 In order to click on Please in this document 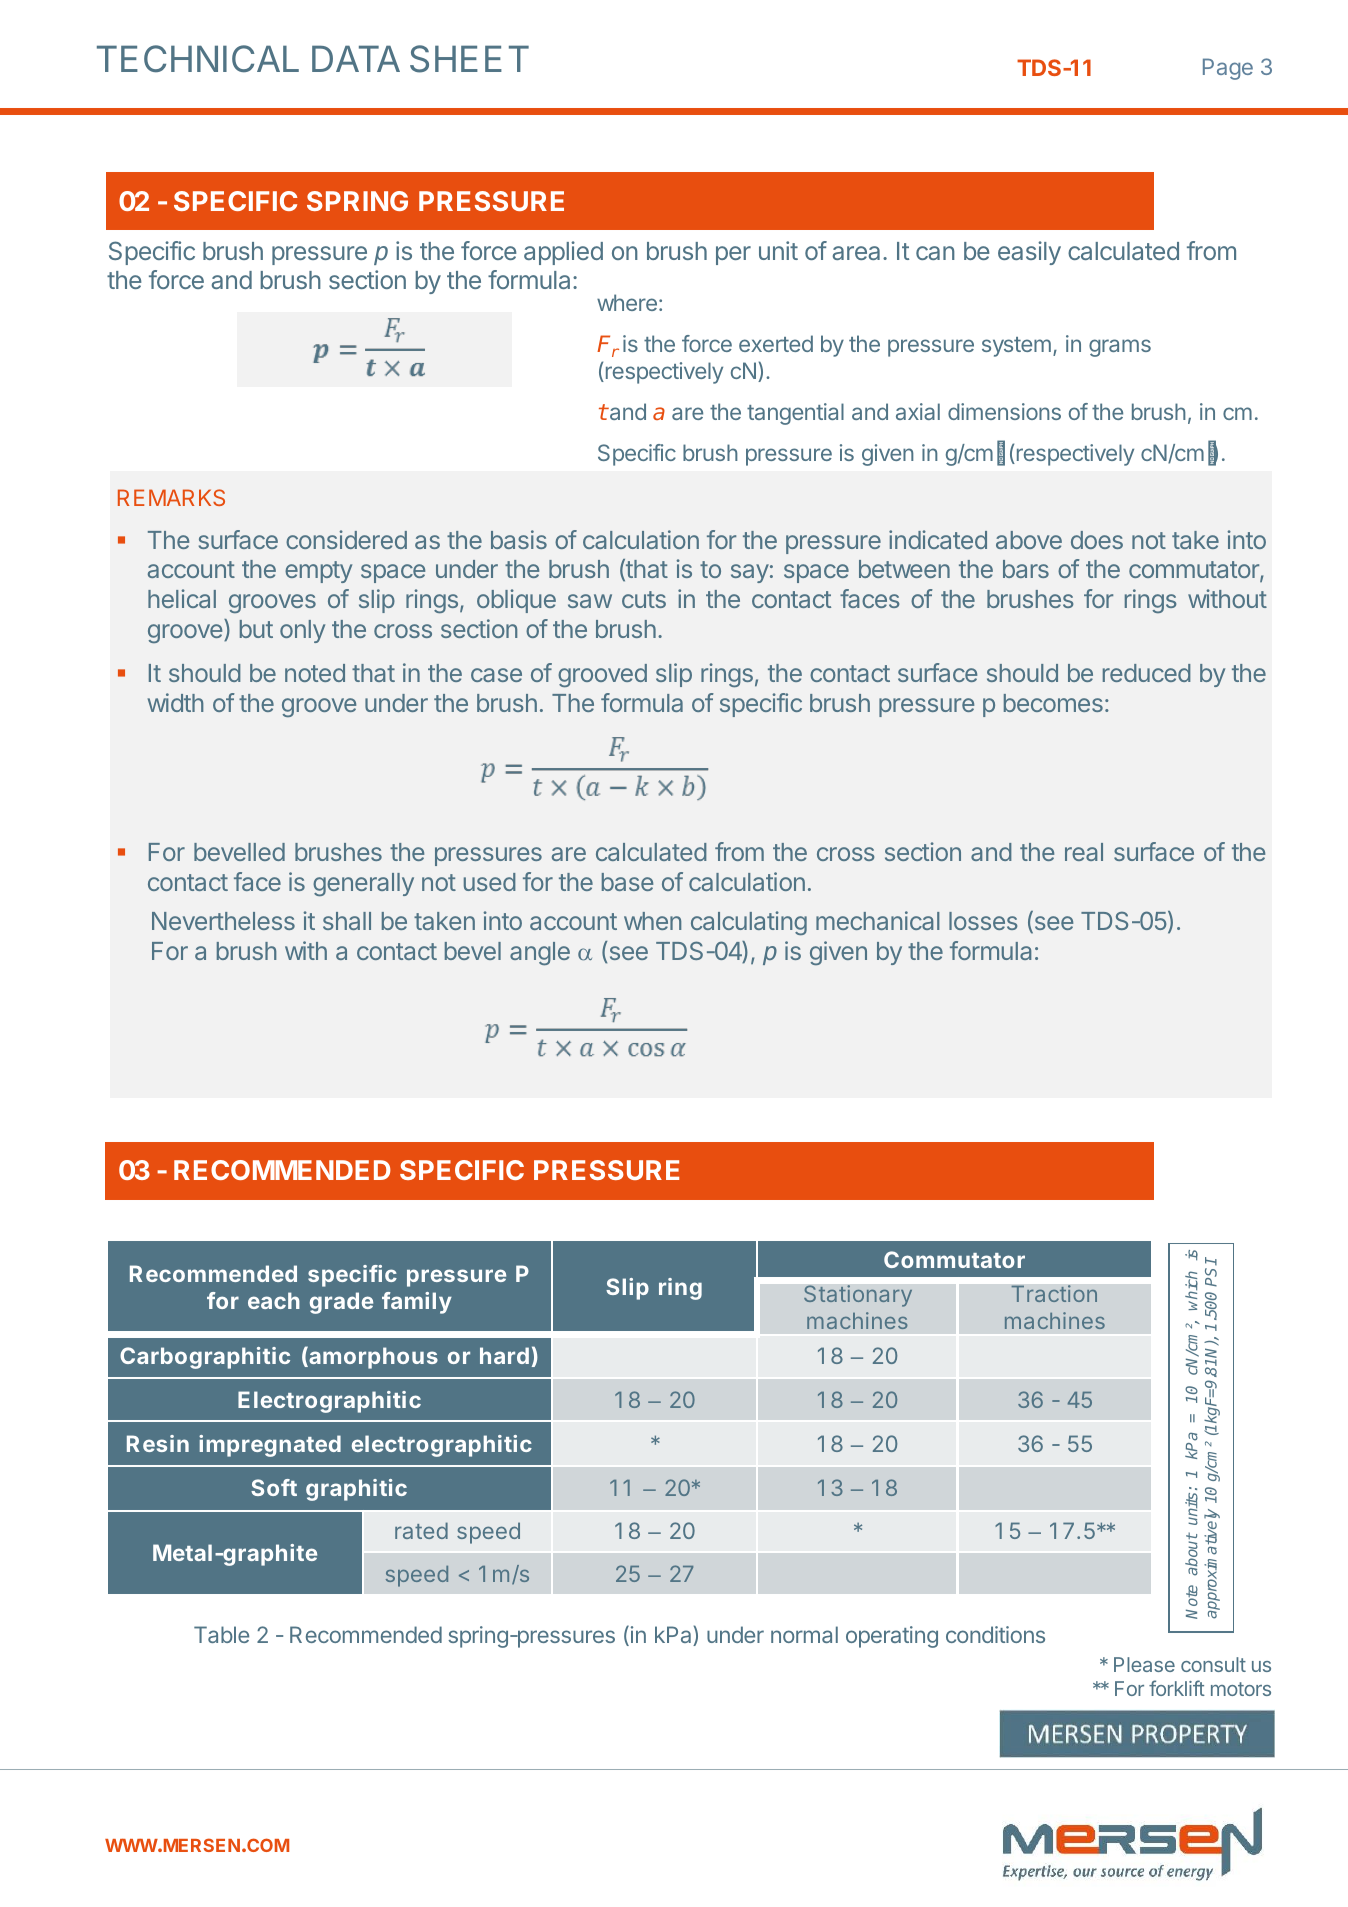, I will do `click(1144, 1664)`.
